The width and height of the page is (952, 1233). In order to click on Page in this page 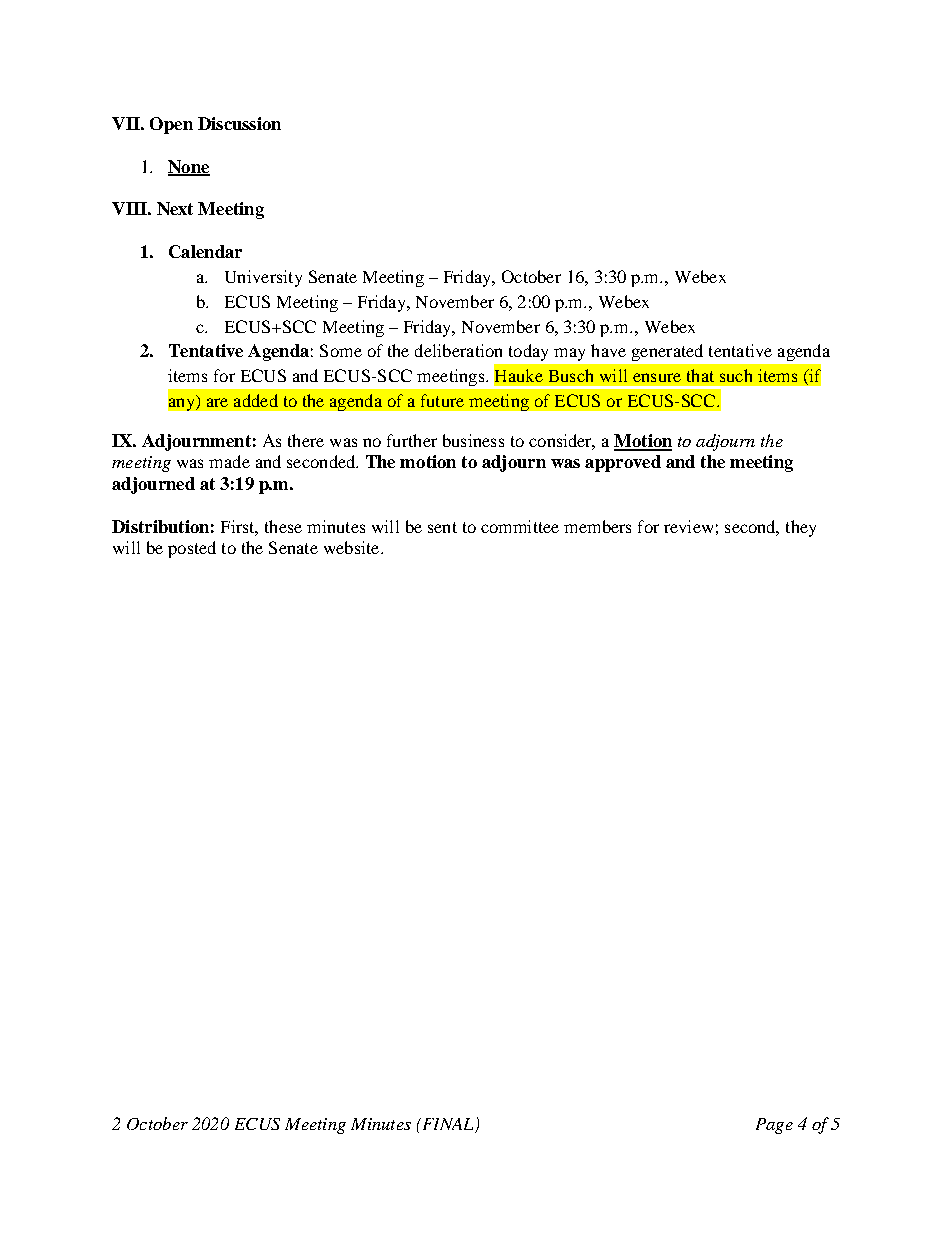, I will do `click(774, 1126)`.
